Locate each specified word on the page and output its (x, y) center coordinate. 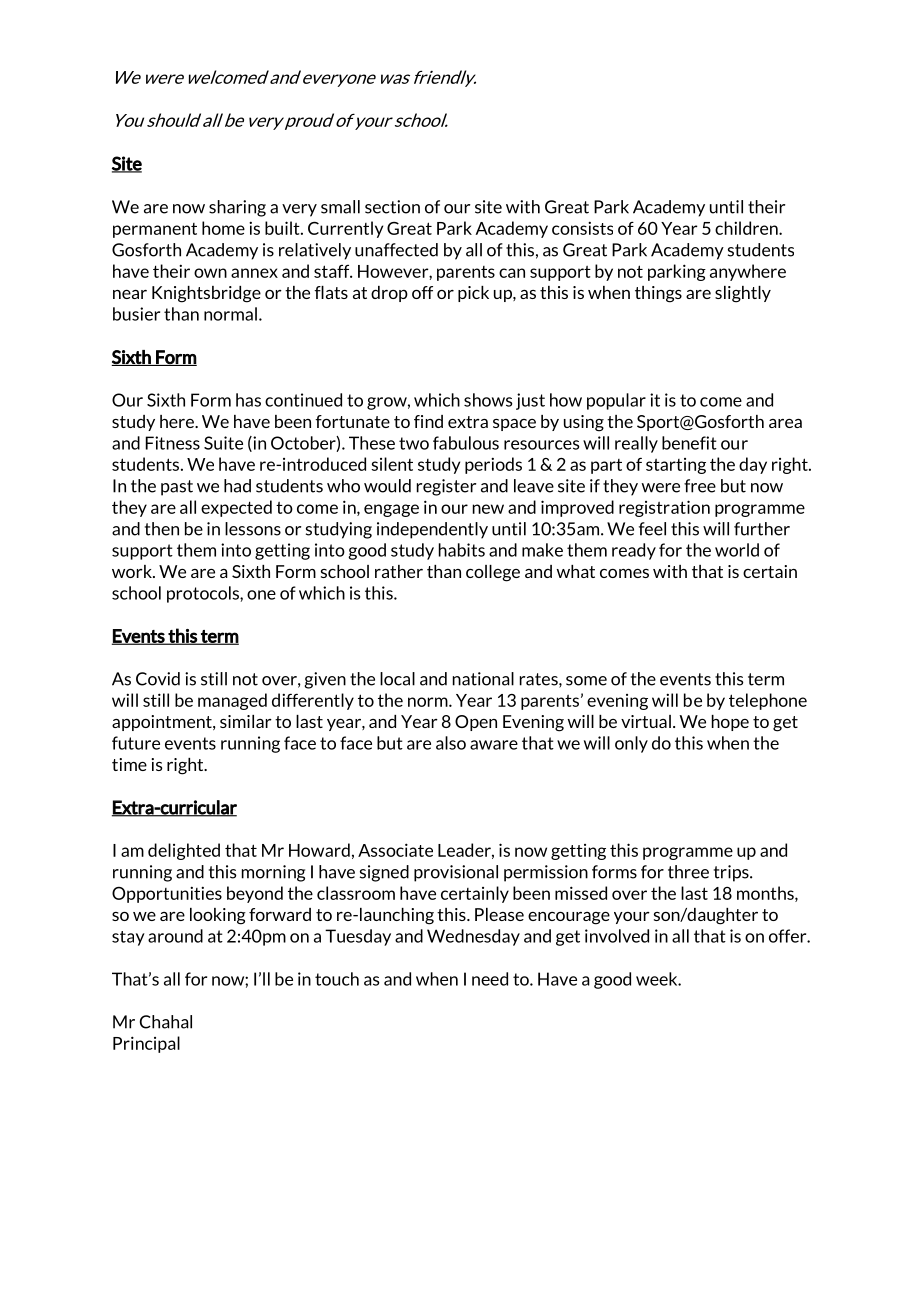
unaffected (396, 250)
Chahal (166, 1022)
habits (462, 550)
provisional (456, 873)
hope (730, 723)
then (162, 529)
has (248, 400)
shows (488, 400)
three (688, 872)
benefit (689, 443)
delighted (184, 851)
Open (476, 723)
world (737, 550)
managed (232, 701)
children (747, 228)
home (223, 228)
